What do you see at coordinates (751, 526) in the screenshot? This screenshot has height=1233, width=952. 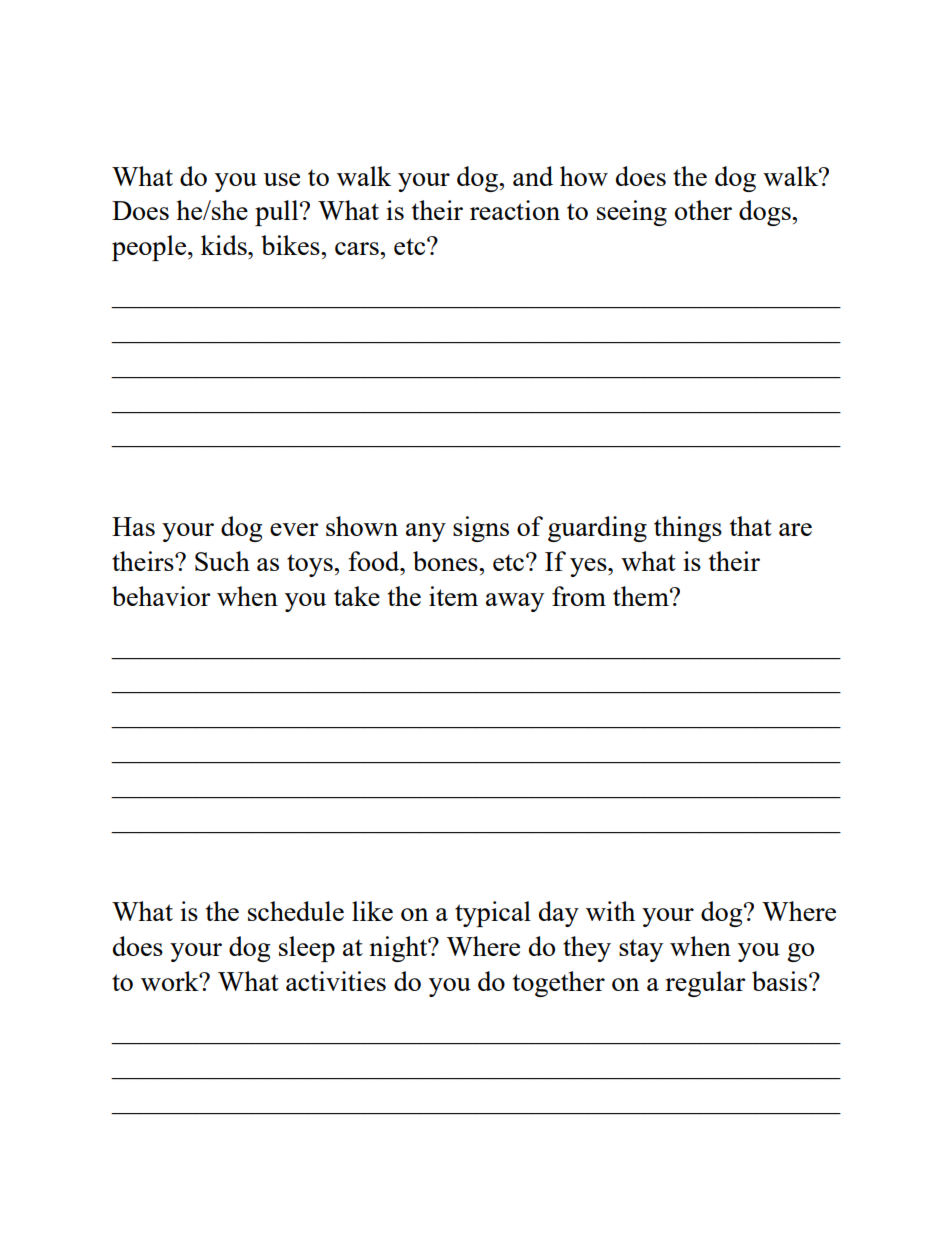 I see `that` at bounding box center [751, 526].
